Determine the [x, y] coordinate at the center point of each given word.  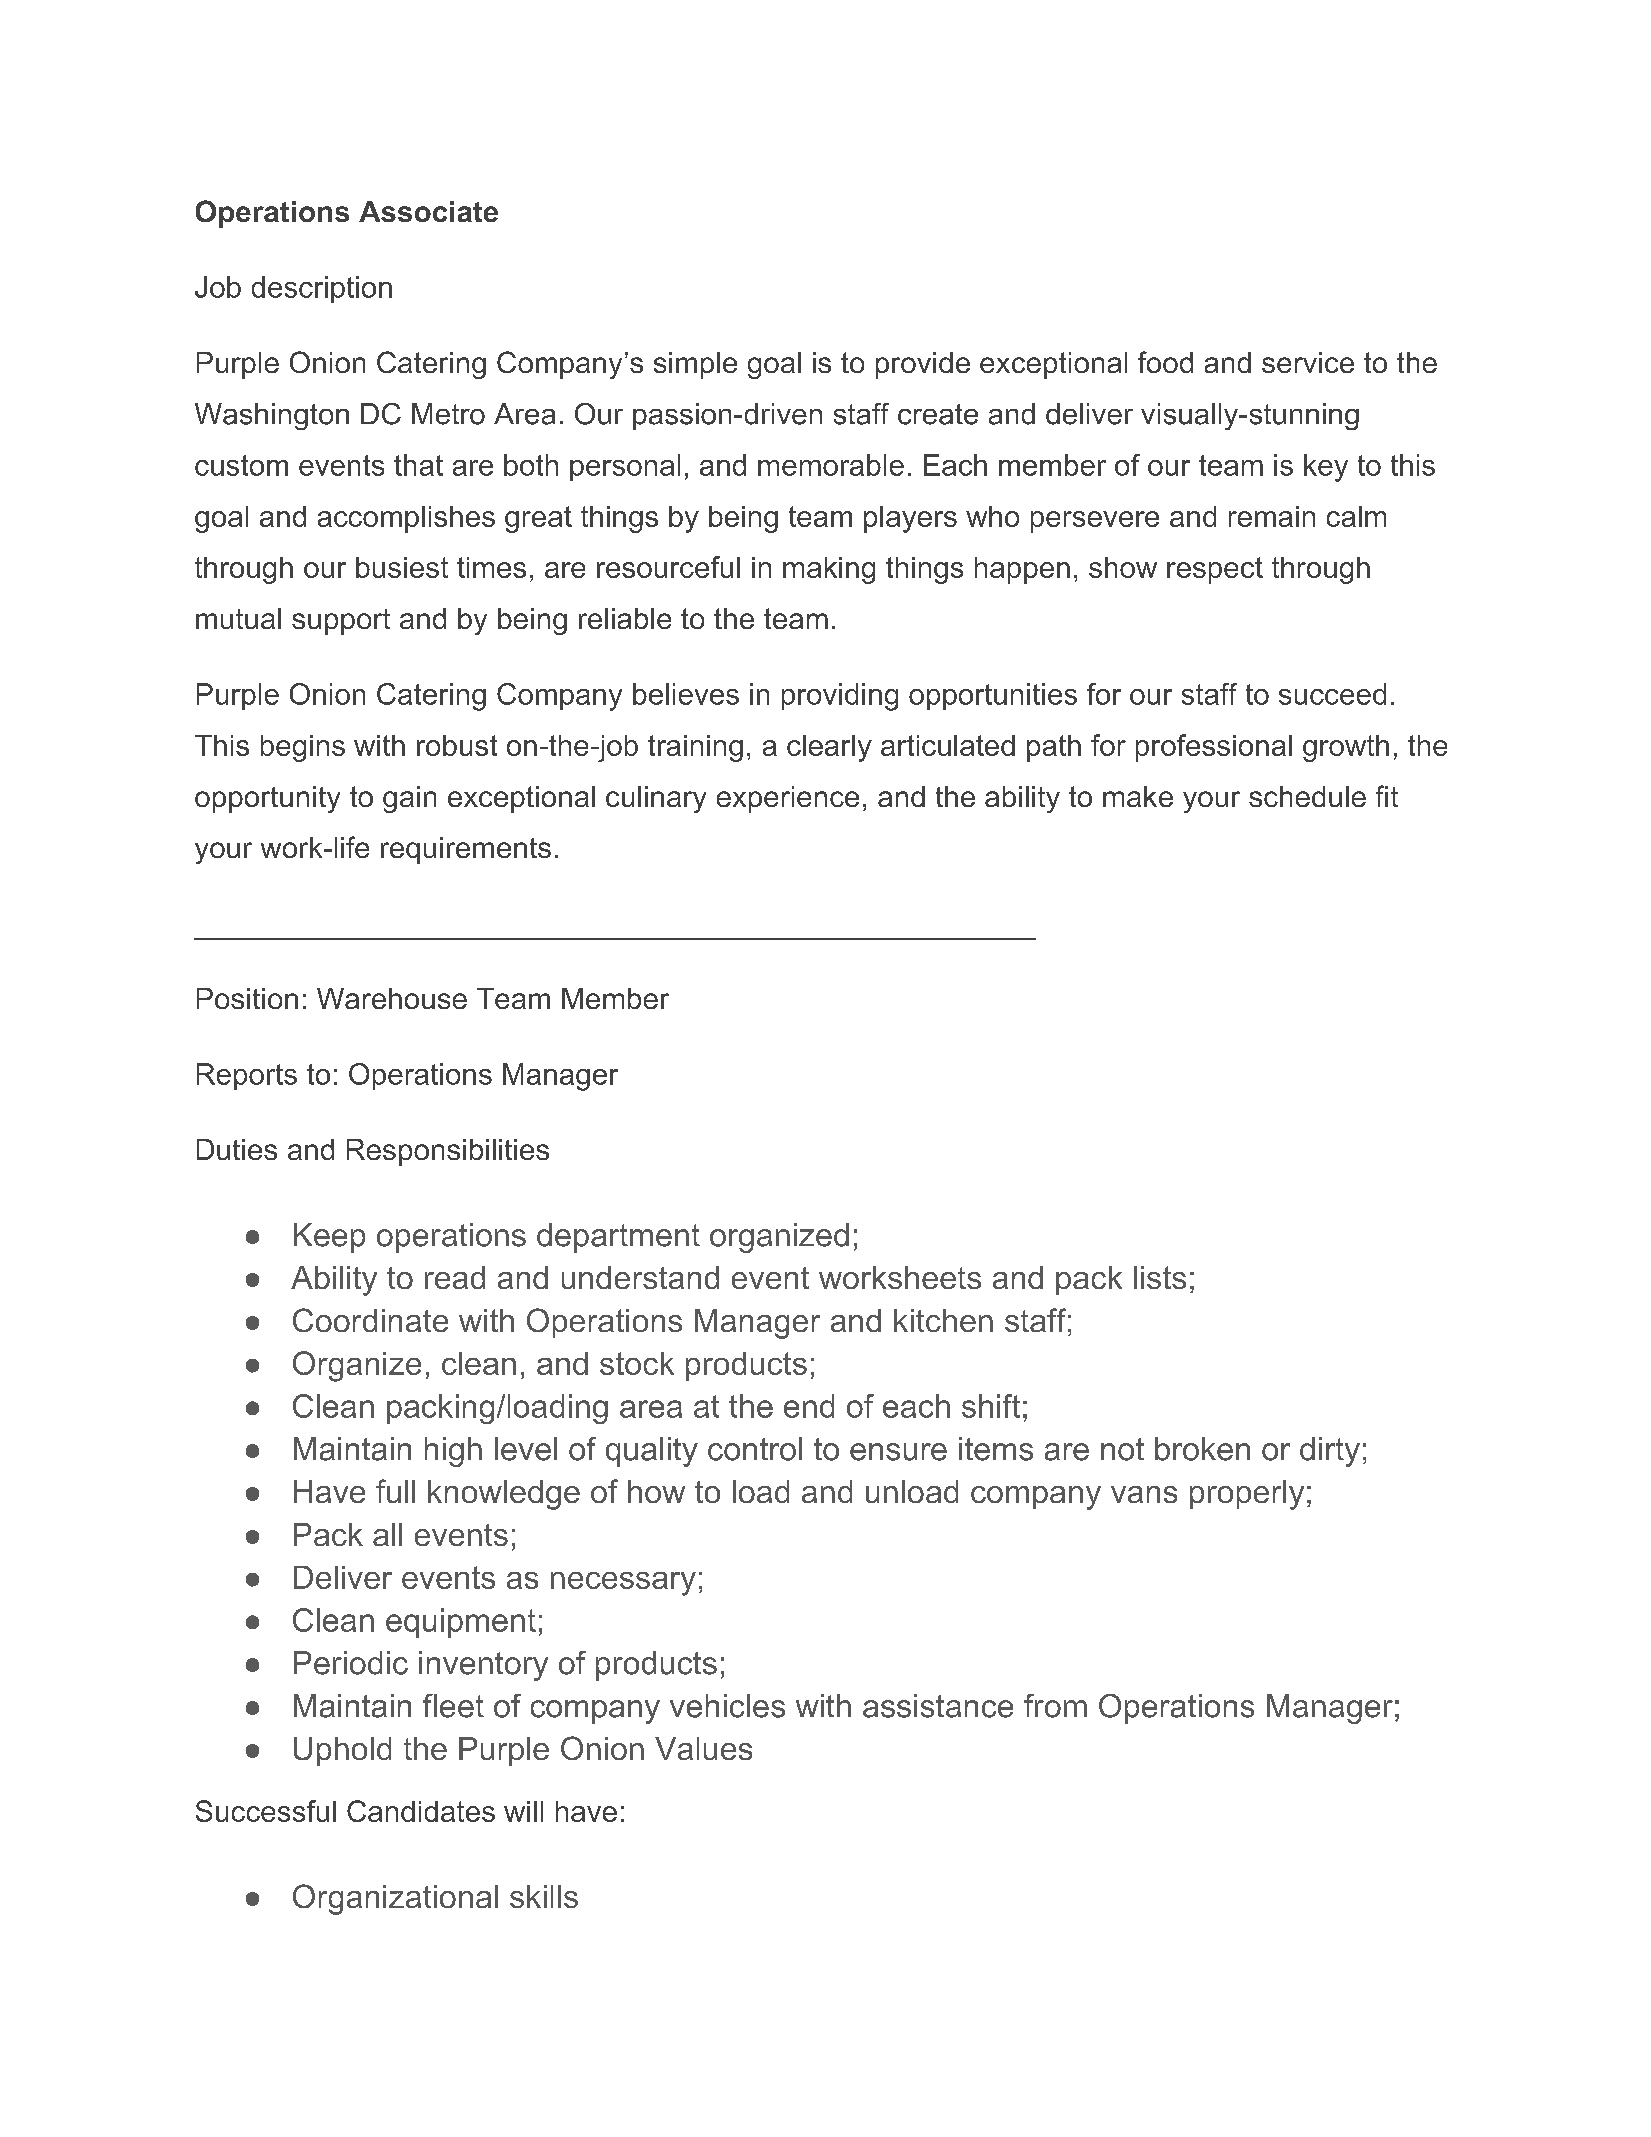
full [395, 1491]
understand [640, 1277]
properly [1247, 1495]
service [1308, 362]
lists [1160, 1277]
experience [788, 799]
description [322, 289]
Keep [329, 1238]
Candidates [421, 1811]
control [755, 1449]
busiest [402, 567]
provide [923, 365]
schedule [1307, 796]
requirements [466, 850]
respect [1215, 570]
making [829, 570]
